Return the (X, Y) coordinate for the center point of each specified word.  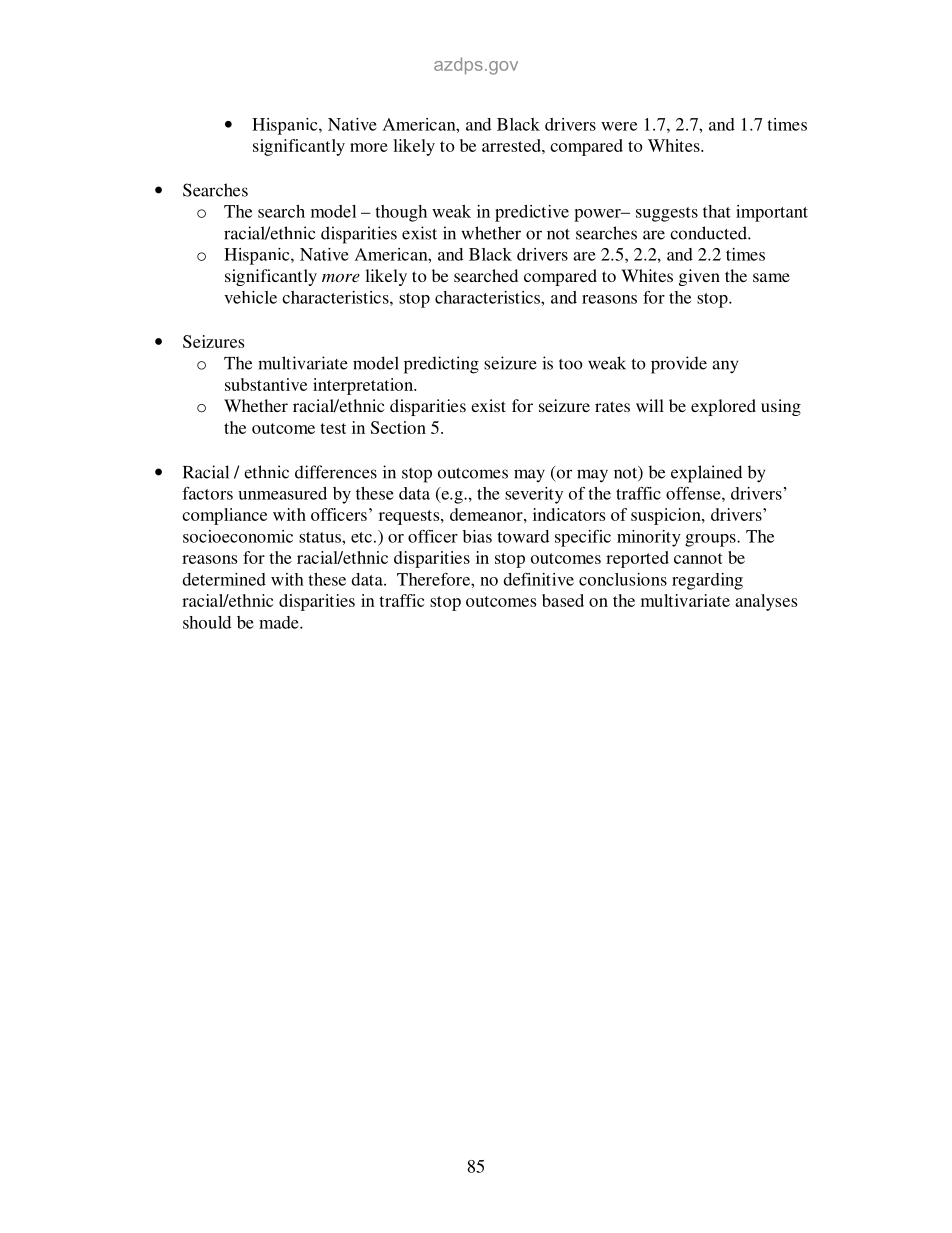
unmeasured (282, 493)
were (619, 126)
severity (534, 495)
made (280, 622)
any (725, 367)
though (401, 213)
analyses (766, 602)
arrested (512, 145)
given (699, 277)
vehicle (250, 297)
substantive (266, 384)
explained (706, 474)
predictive (532, 213)
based (563, 600)
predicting (441, 365)
